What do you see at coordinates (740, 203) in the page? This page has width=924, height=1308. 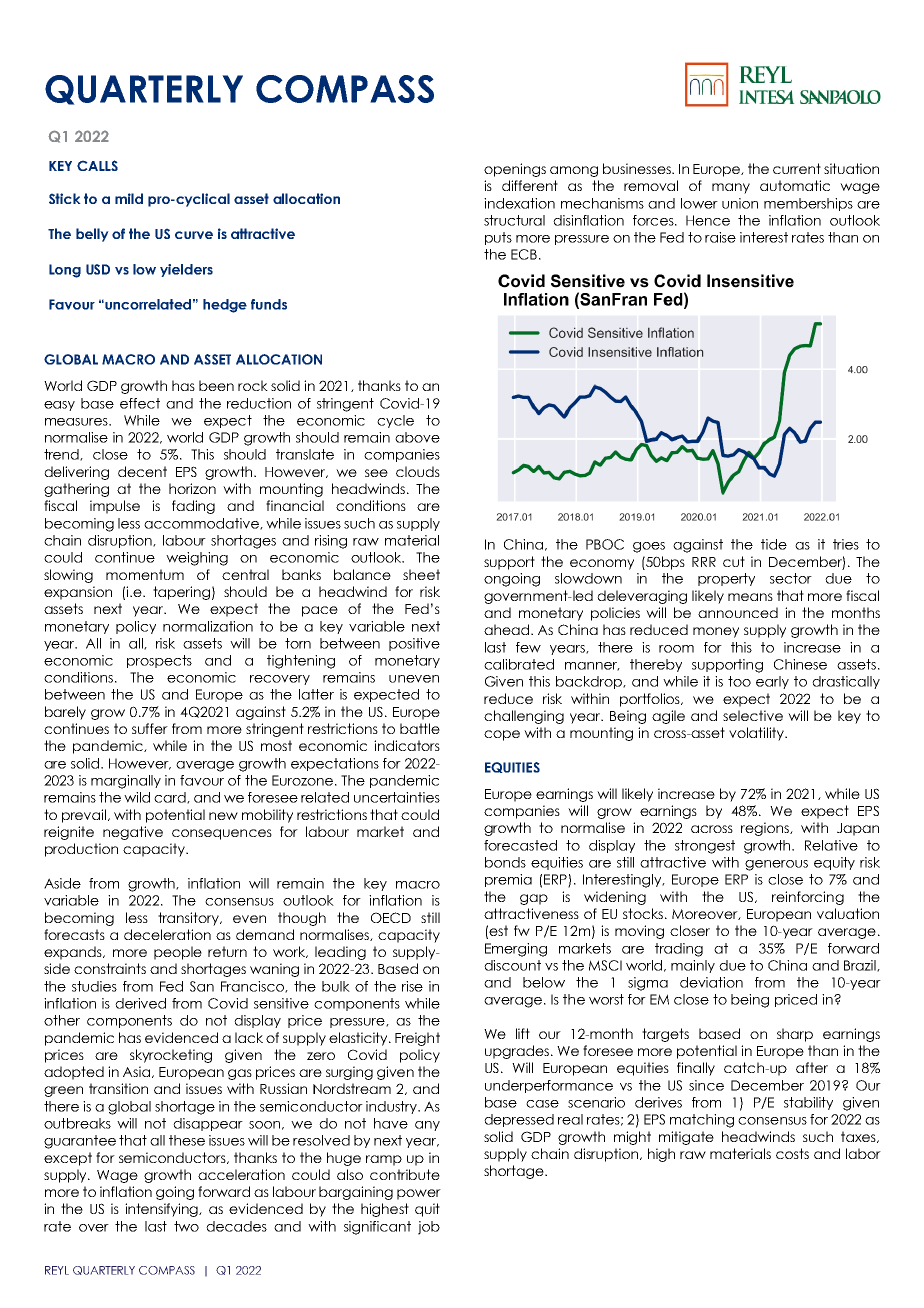 I see `union` at bounding box center [740, 203].
